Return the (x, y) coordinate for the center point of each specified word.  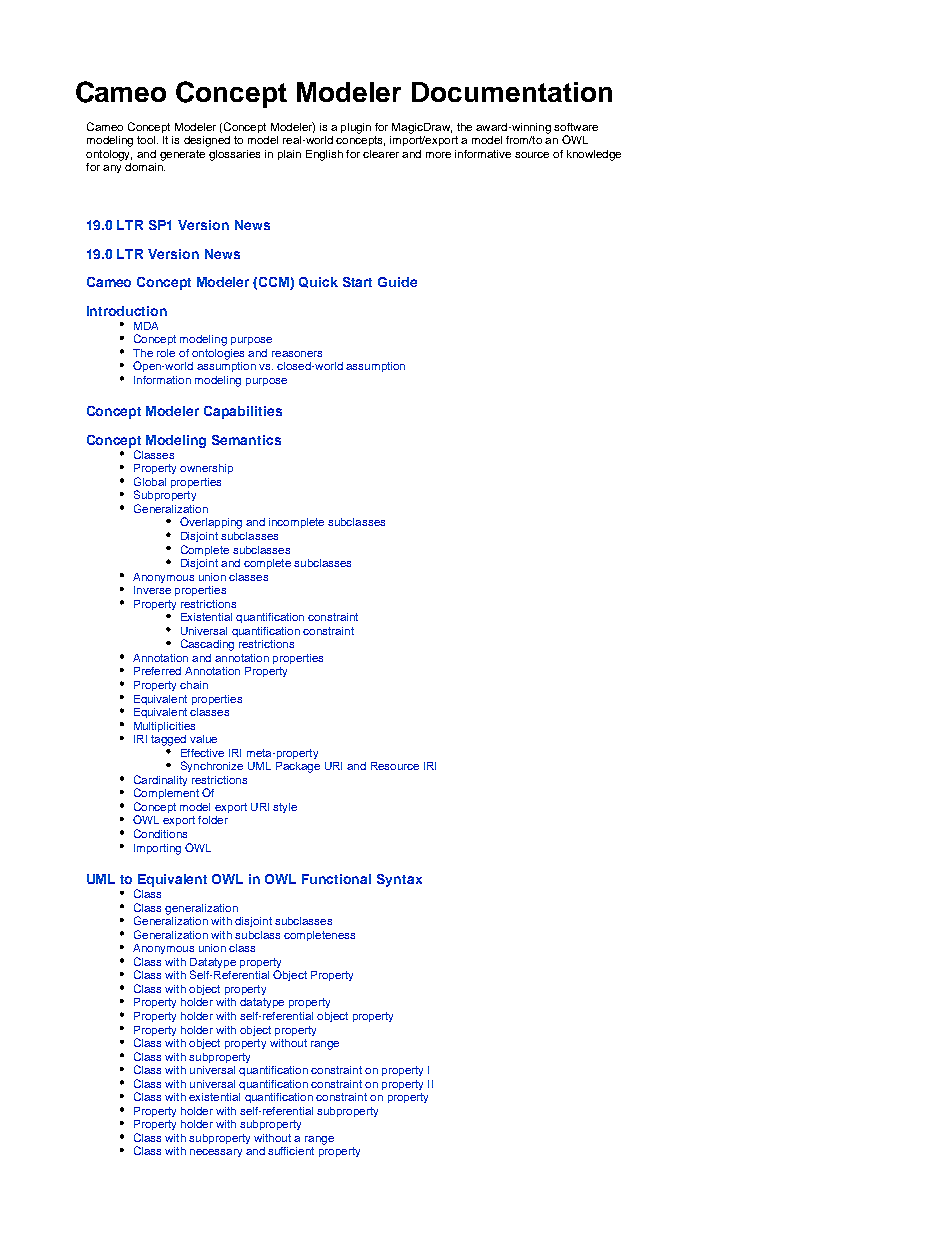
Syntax (399, 880)
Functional (336, 879)
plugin (356, 128)
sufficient (291, 1151)
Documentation (512, 92)
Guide (397, 282)
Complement (166, 793)
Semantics (246, 440)
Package (298, 767)
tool (146, 140)
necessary (216, 1153)
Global (150, 481)
